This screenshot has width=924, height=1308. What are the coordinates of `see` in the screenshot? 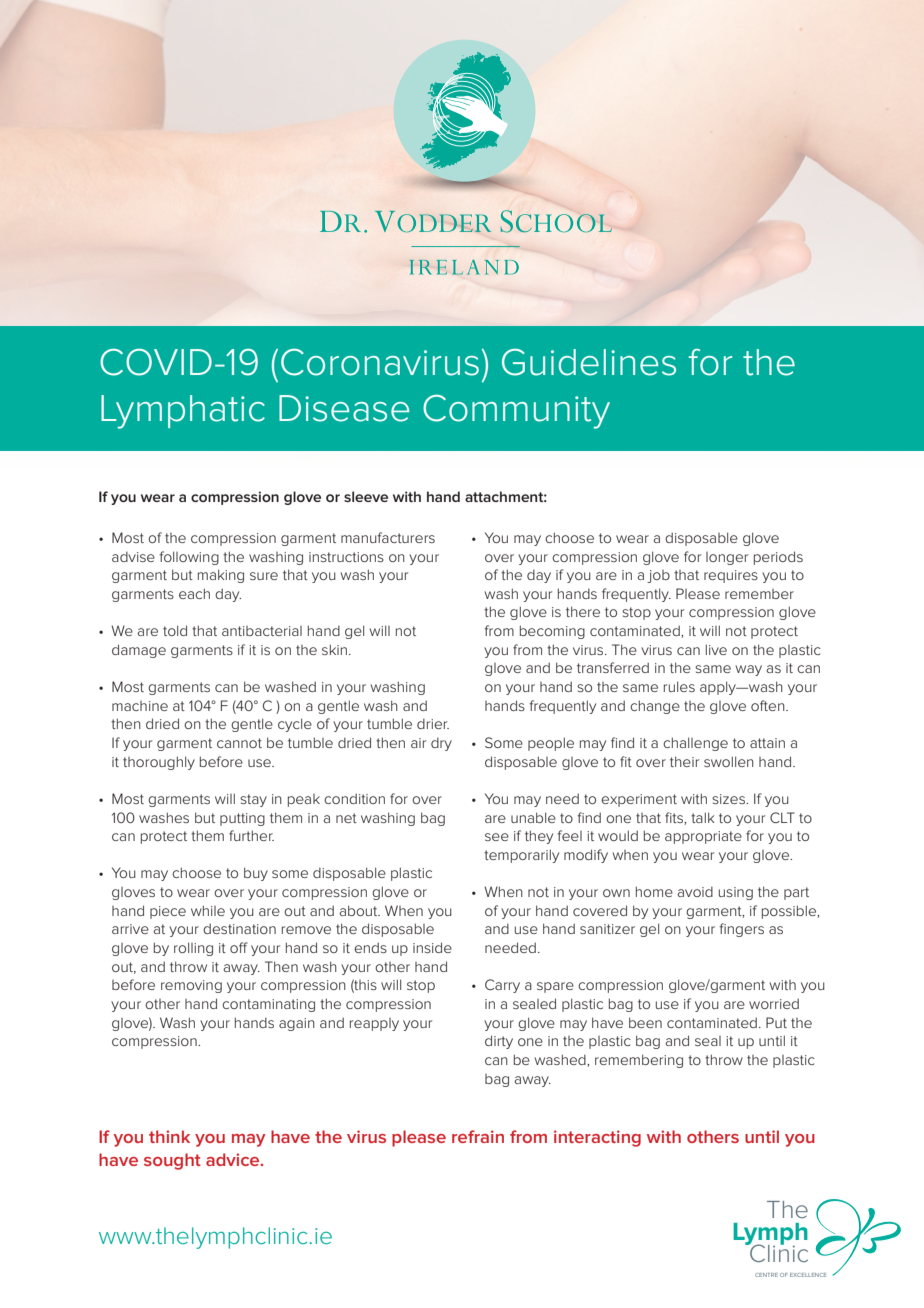 It's located at (497, 837).
